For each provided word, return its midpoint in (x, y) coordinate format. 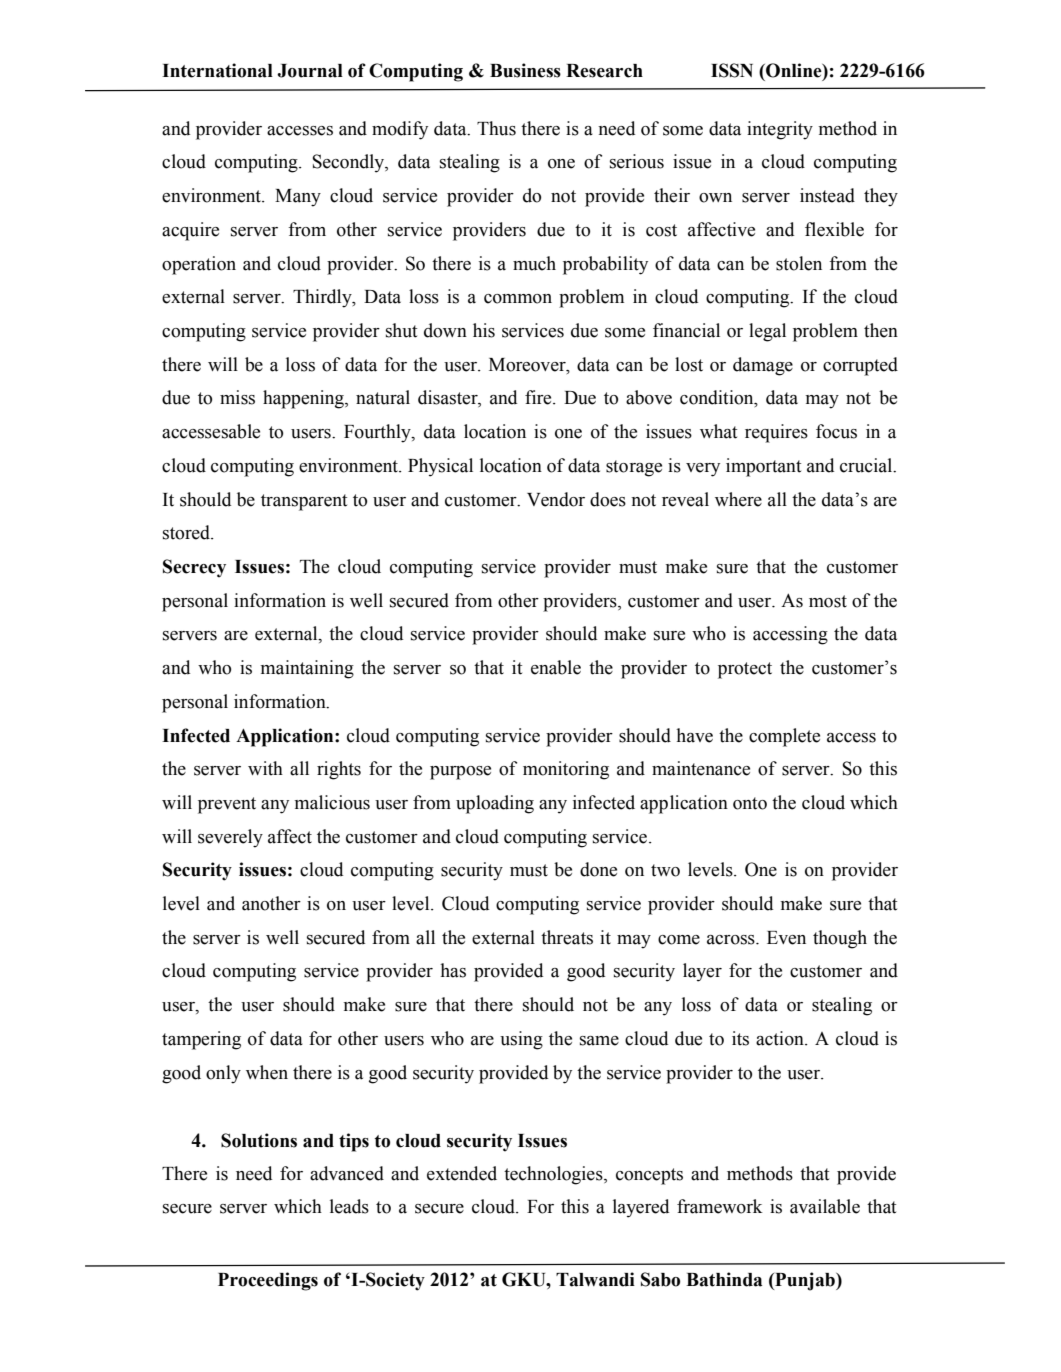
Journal (310, 71)
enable (556, 667)
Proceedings (268, 1281)
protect (745, 670)
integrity (780, 130)
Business (525, 70)
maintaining (307, 669)
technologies (554, 1175)
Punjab (805, 1281)
